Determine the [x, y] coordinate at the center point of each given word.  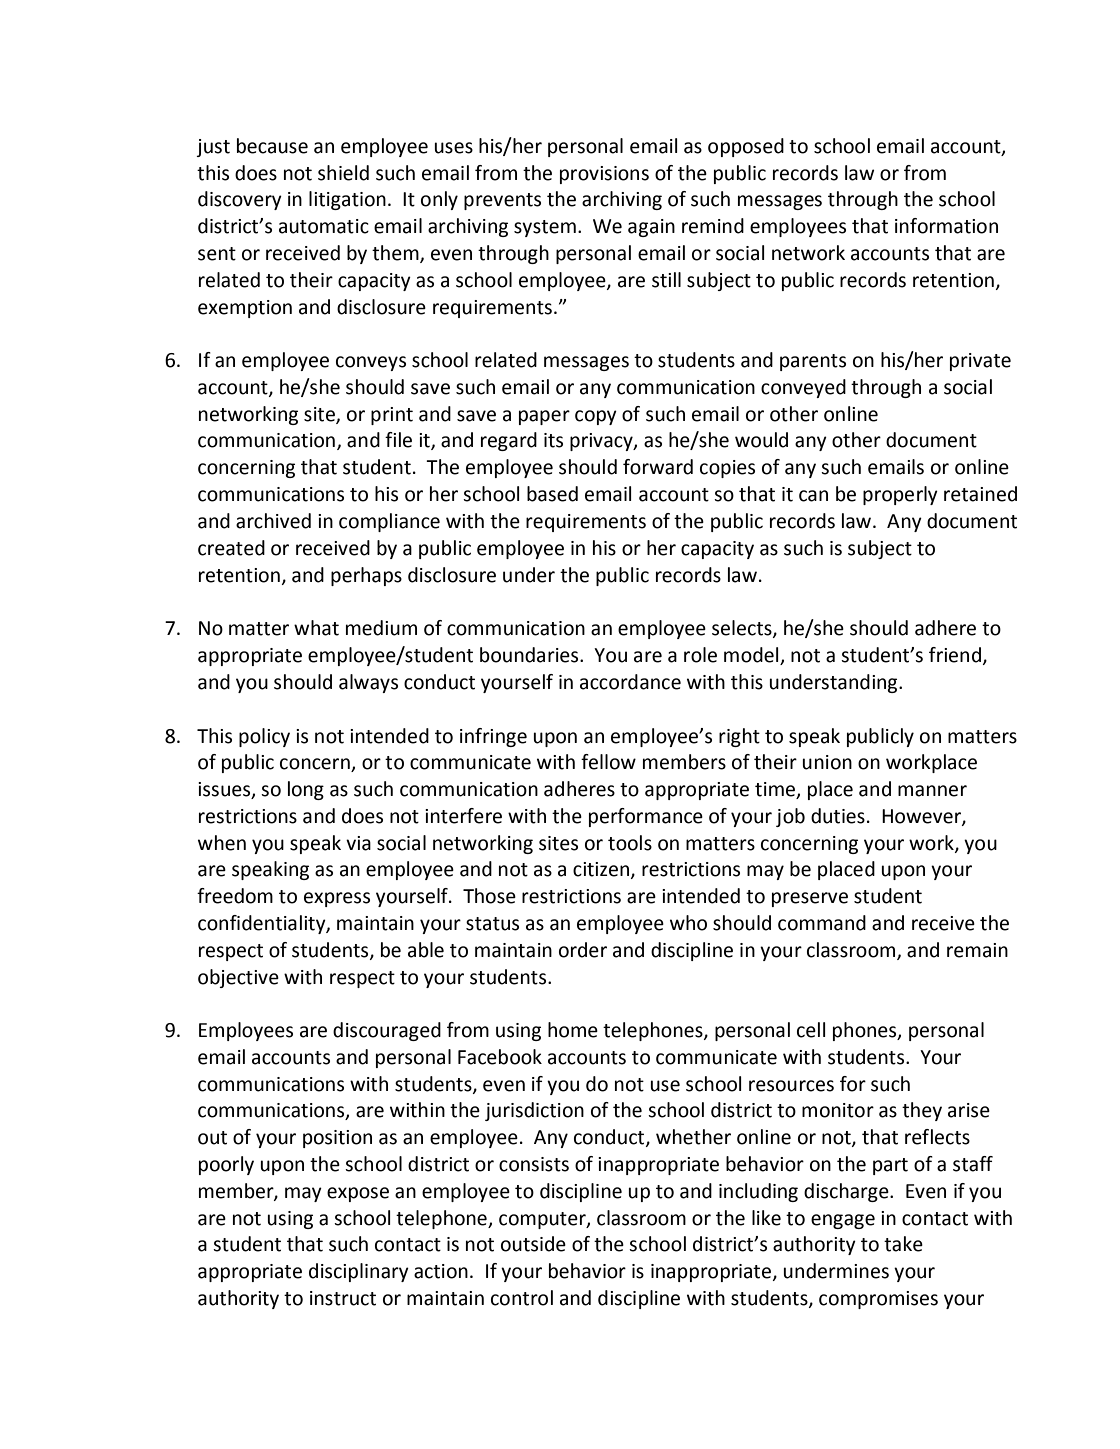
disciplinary [359, 1272]
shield [343, 173]
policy [264, 737]
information [946, 226]
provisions [604, 175]
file [398, 440]
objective [238, 978]
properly [900, 495]
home [573, 1030]
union [827, 762]
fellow [608, 762]
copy [596, 417]
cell [811, 1030]
